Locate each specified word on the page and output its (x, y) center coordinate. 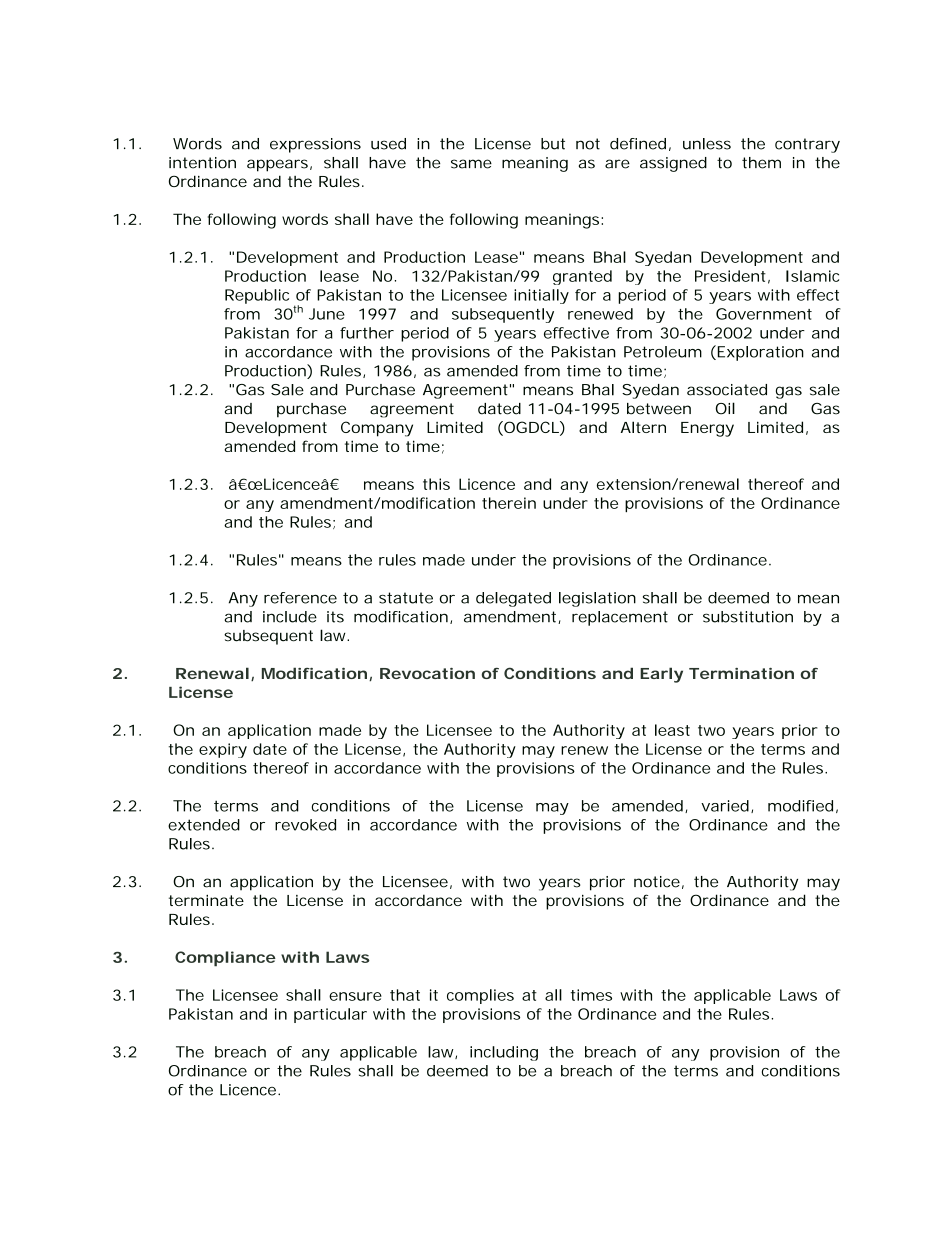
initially (541, 296)
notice (657, 882)
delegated (513, 599)
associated (727, 390)
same (471, 164)
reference (300, 598)
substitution (748, 617)
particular (330, 1015)
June (327, 314)
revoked (305, 825)
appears (277, 165)
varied (725, 806)
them (761, 163)
